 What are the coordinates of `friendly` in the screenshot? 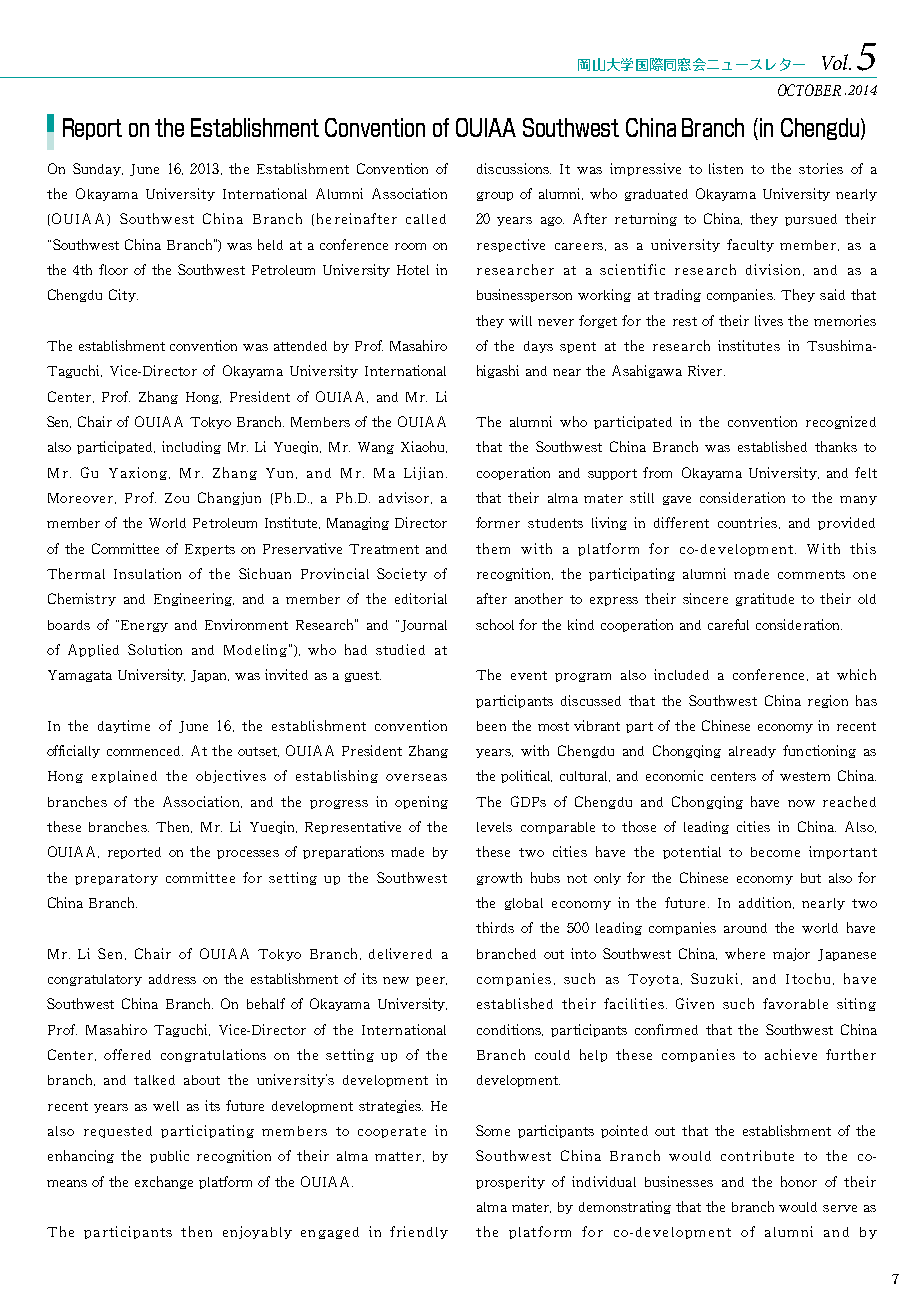 It's located at (419, 1232).
